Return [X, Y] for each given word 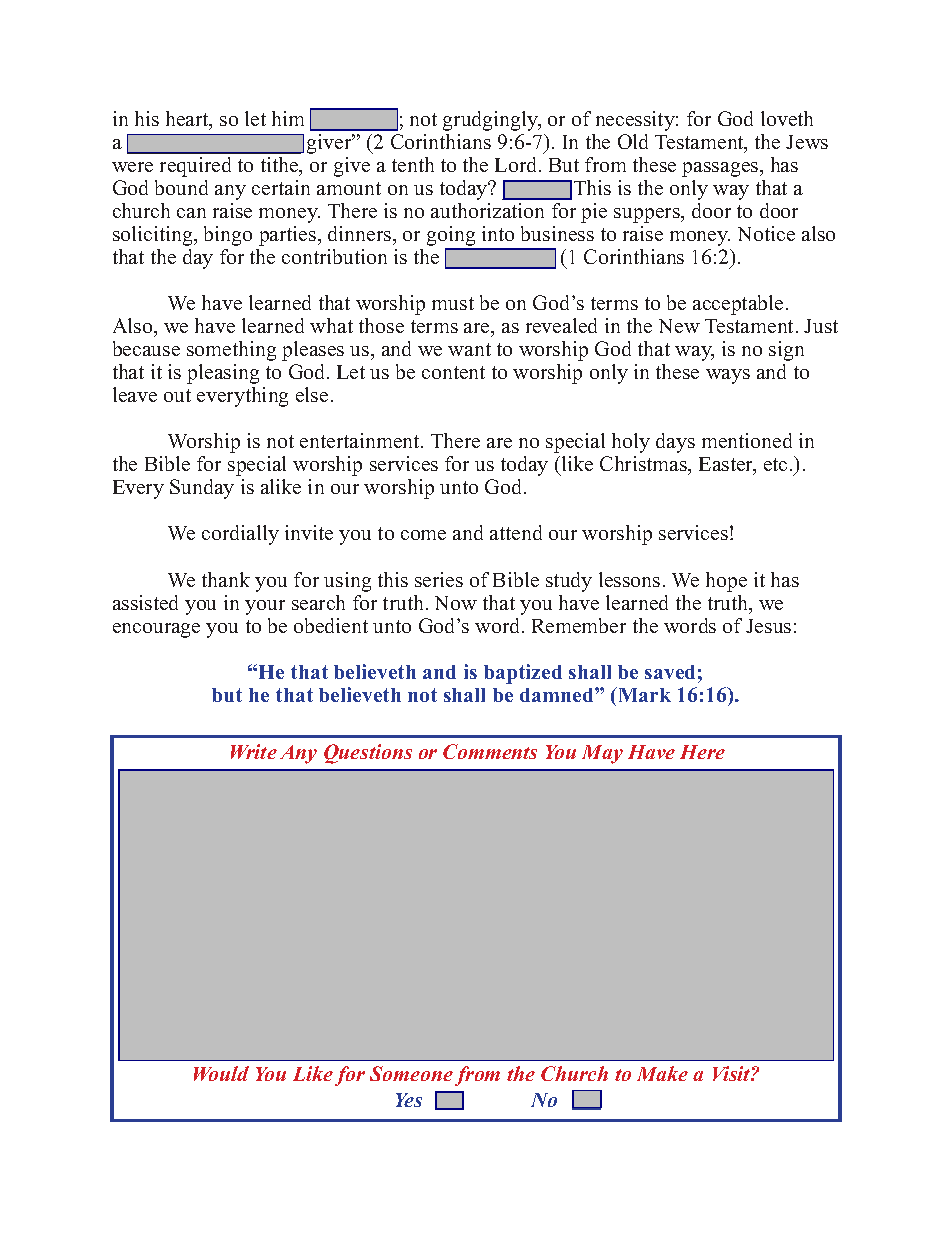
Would [221, 1073]
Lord [517, 164]
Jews [807, 142]
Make [662, 1073]
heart [188, 120]
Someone [411, 1073]
